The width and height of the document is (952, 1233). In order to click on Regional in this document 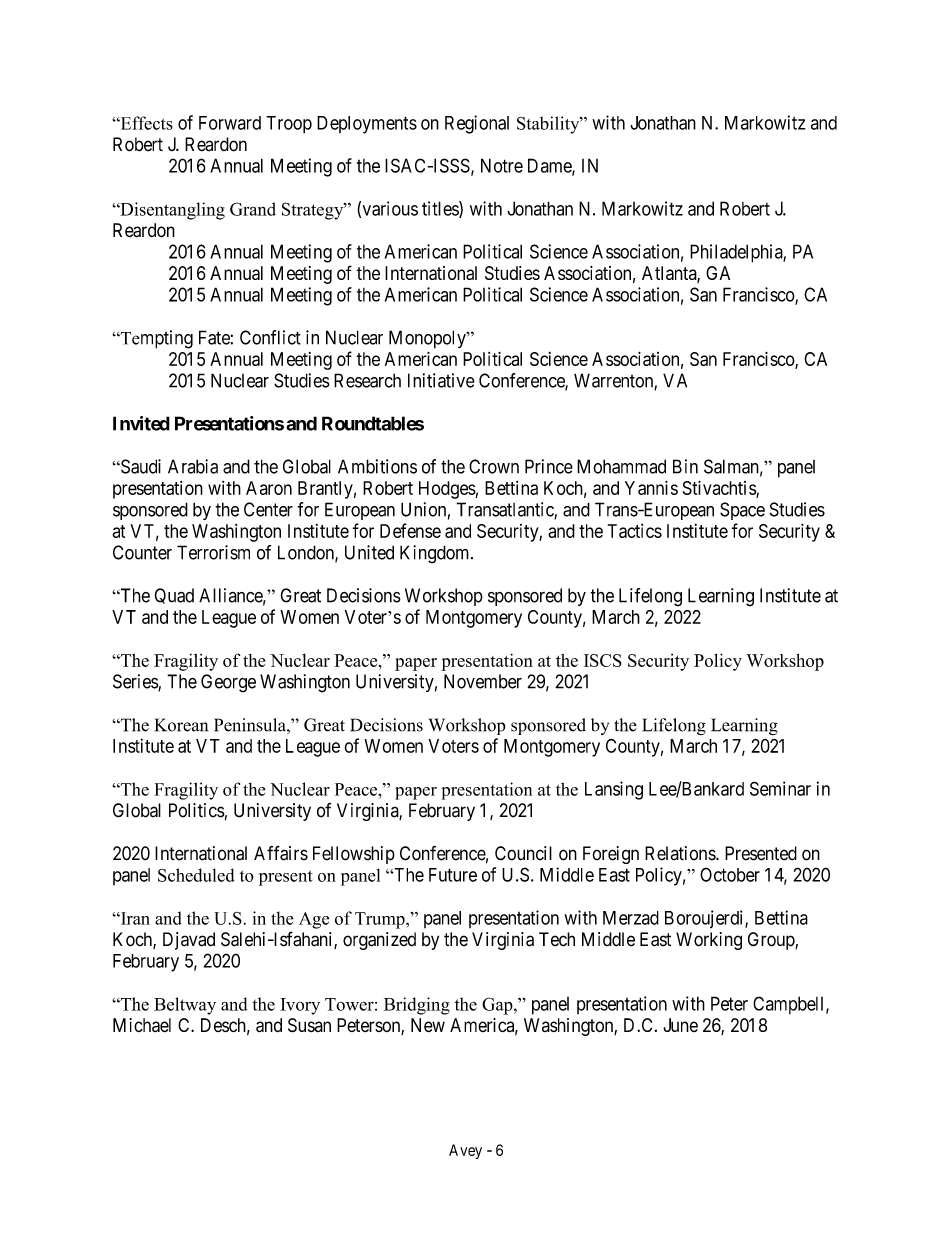, I will do `click(477, 124)`.
